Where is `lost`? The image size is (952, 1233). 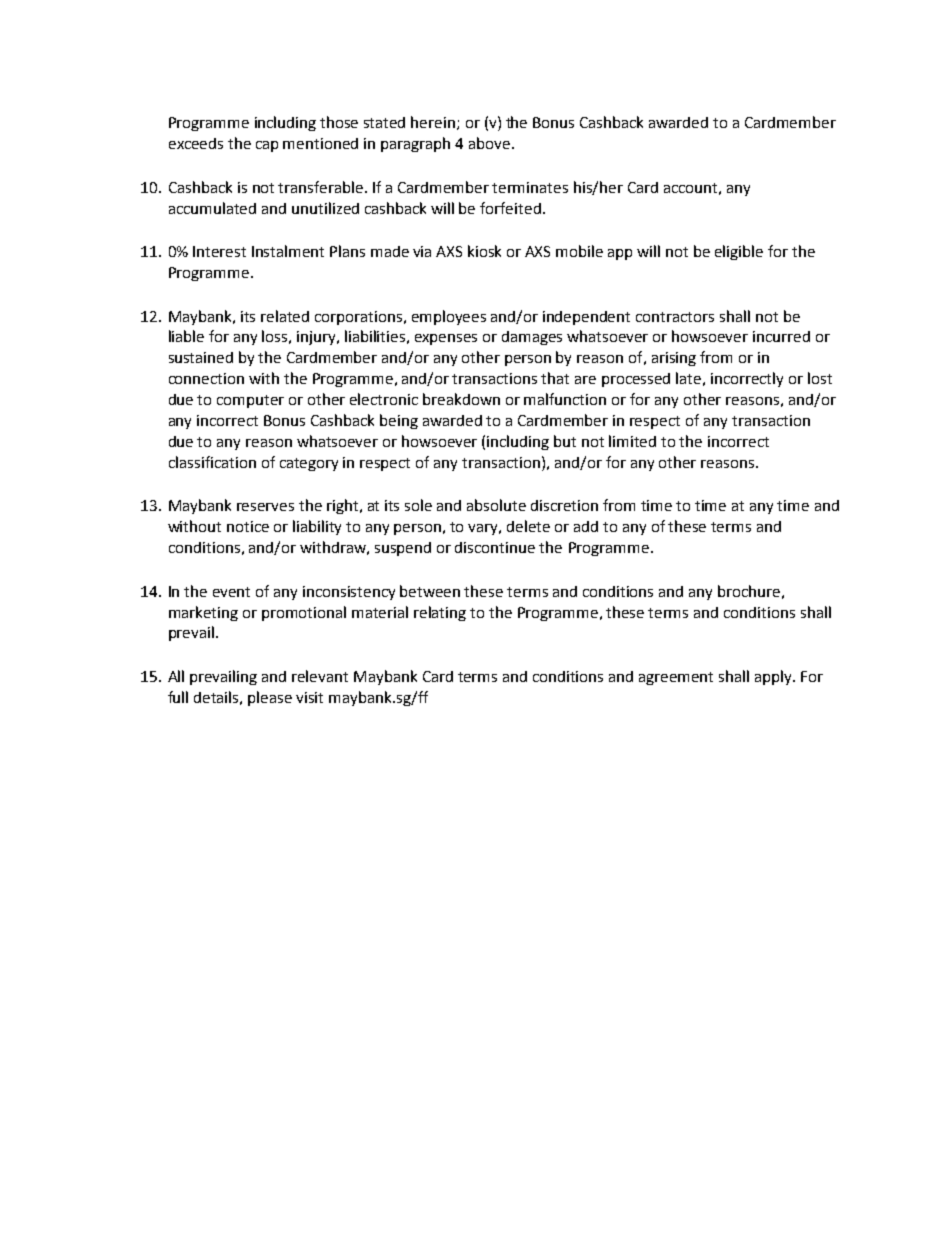
lost is located at coordinates (820, 378).
